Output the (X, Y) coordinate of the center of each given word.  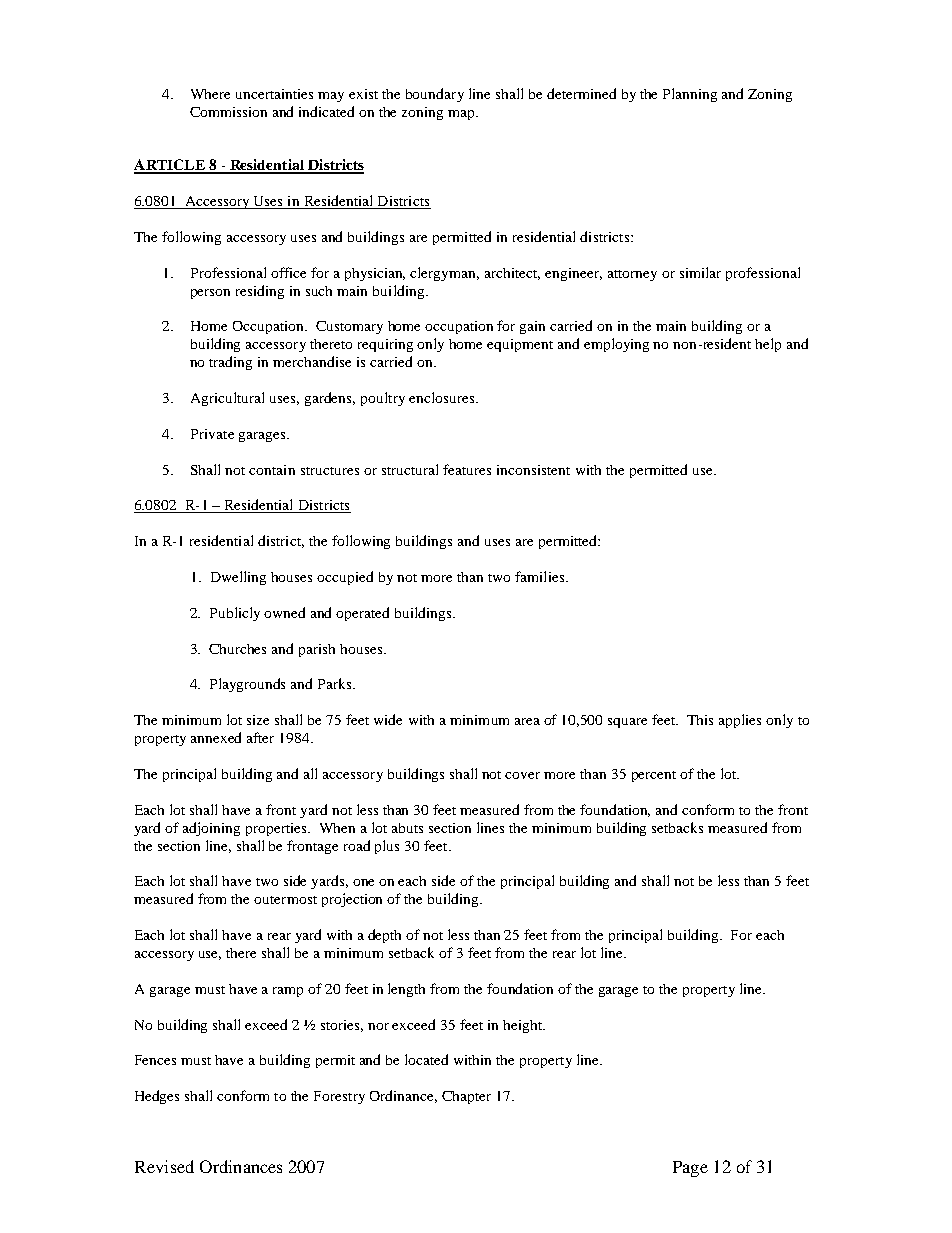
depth (384, 936)
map (462, 115)
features (467, 469)
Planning (690, 95)
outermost (285, 900)
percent (654, 776)
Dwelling (238, 578)
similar (700, 272)
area (527, 721)
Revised (164, 1166)
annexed (216, 737)
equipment (520, 345)
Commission (228, 112)
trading (230, 363)
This (700, 720)
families (541, 576)
